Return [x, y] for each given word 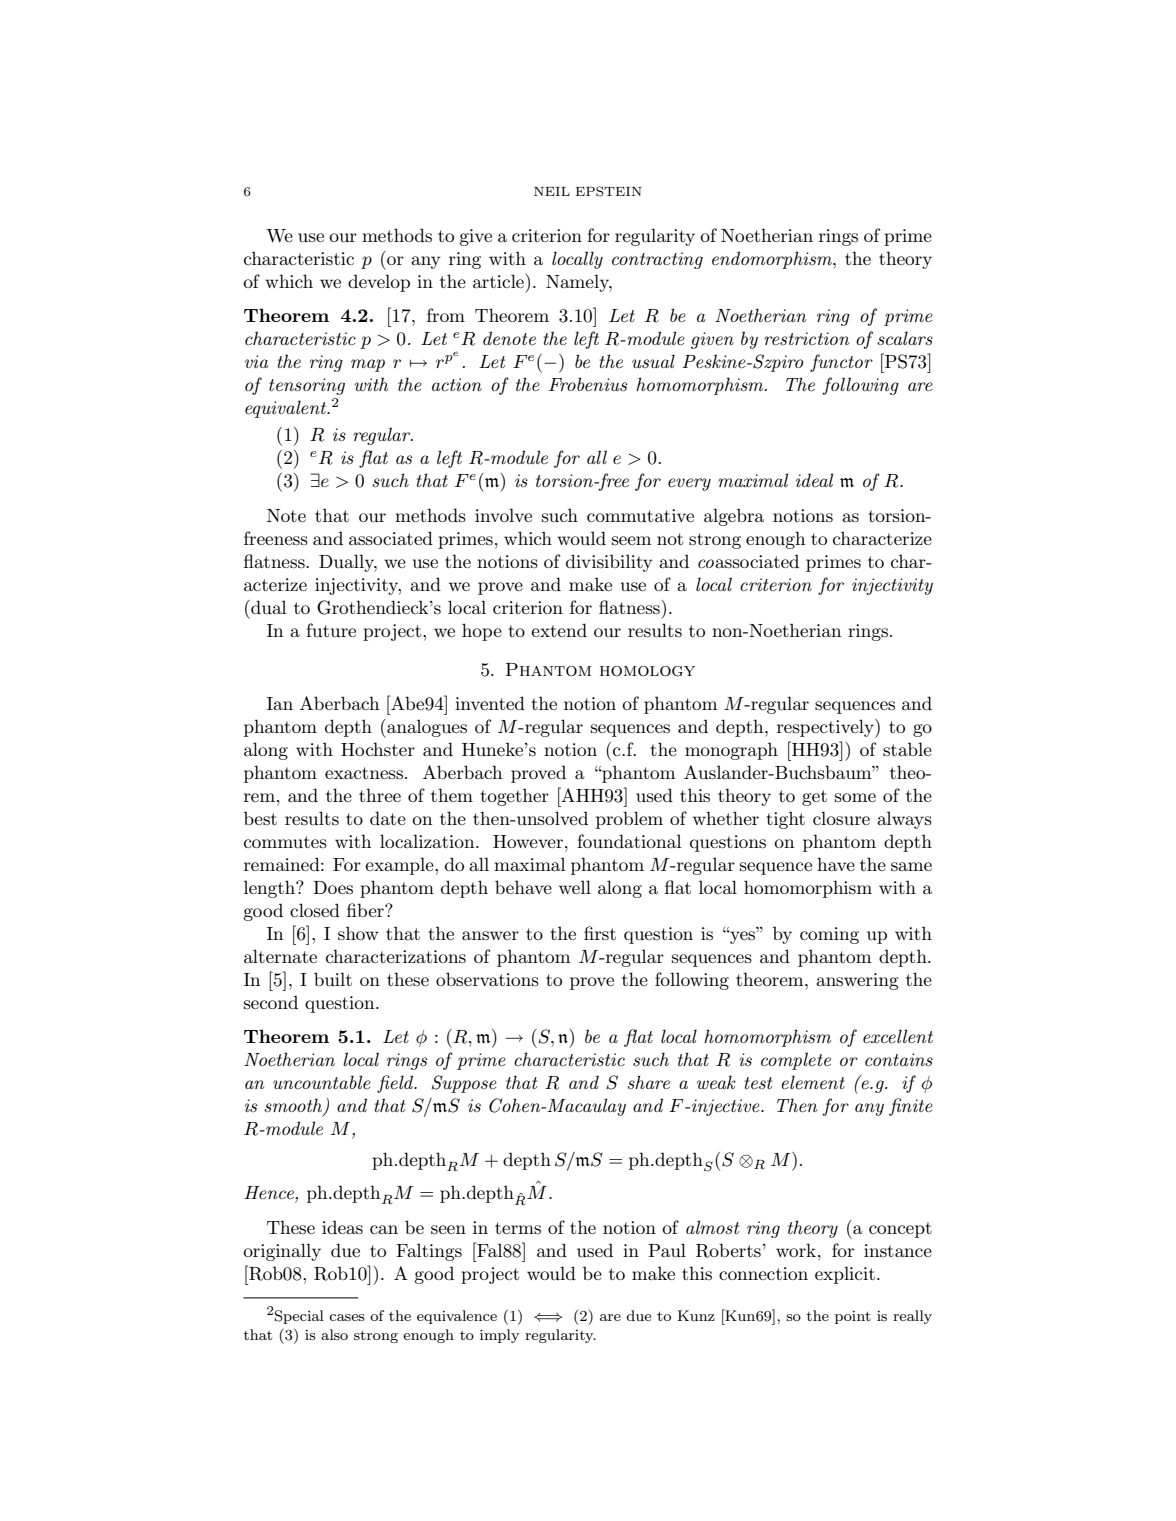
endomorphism [773, 260]
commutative [640, 515]
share [648, 1082]
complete [796, 1061]
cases [347, 1317]
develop [379, 283]
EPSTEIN [609, 191]
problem [629, 820]
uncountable [322, 1082]
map [368, 365]
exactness [364, 773]
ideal [814, 480]
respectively [826, 728]
